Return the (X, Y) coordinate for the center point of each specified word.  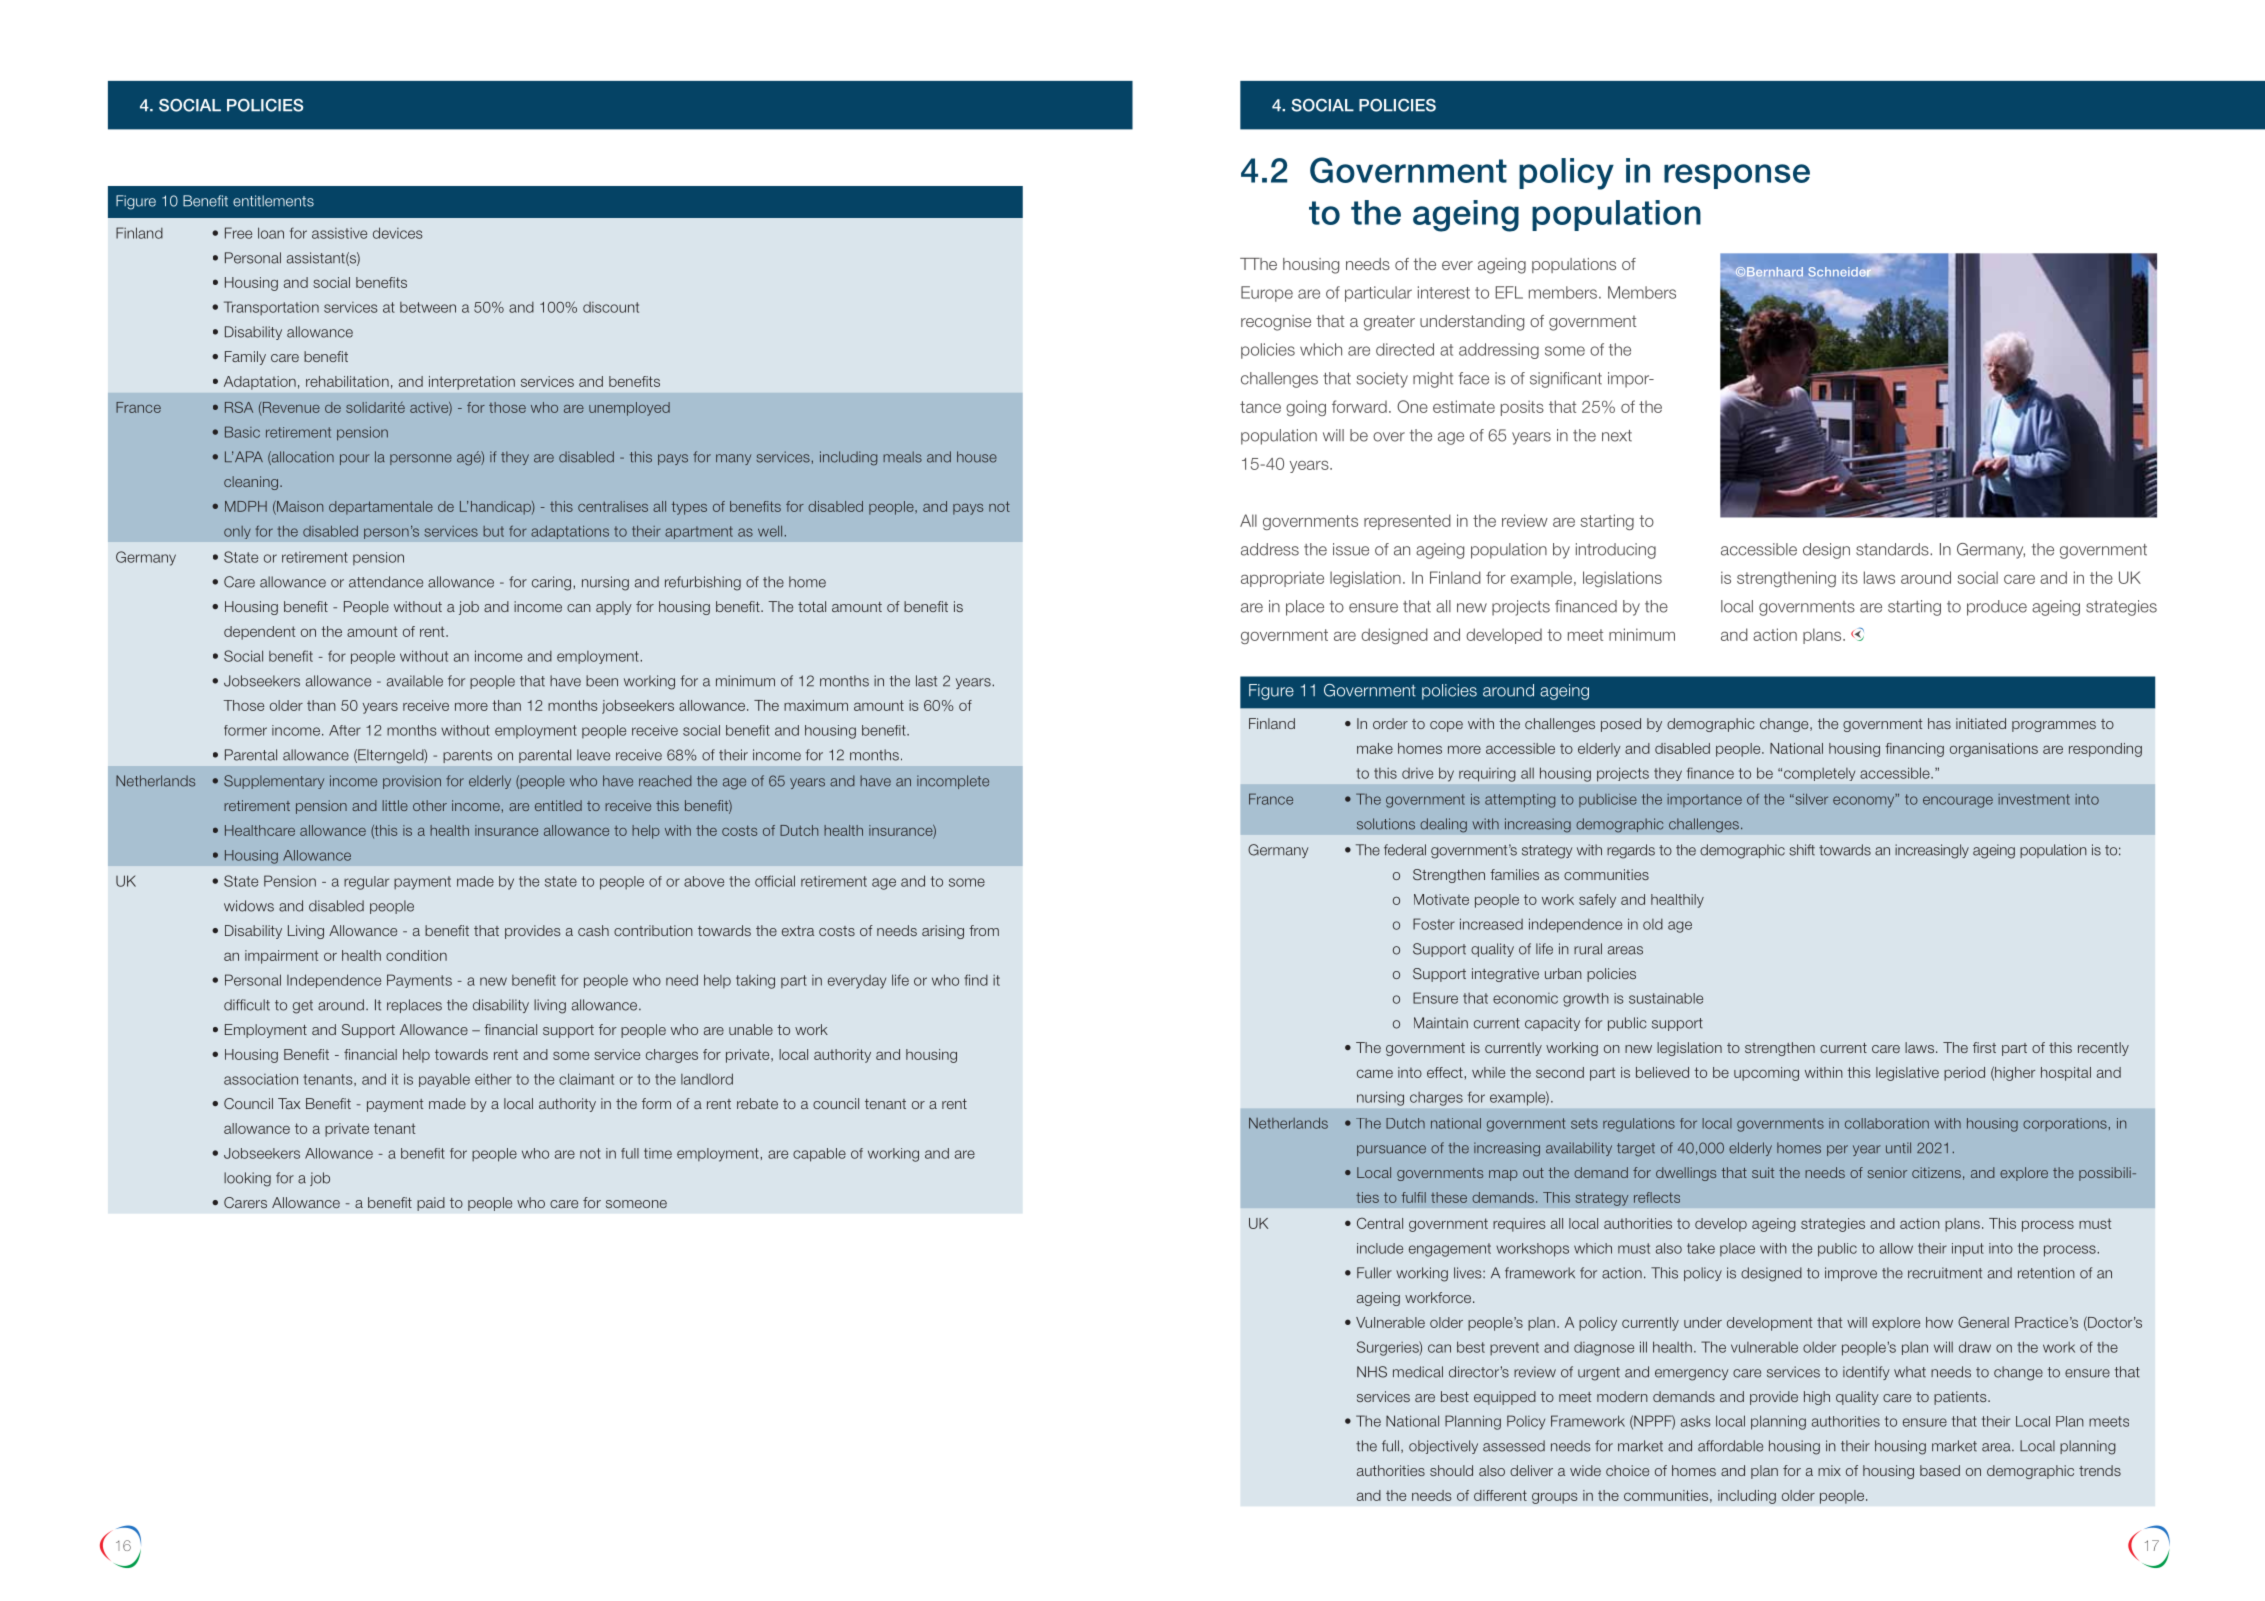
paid (431, 1204)
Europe (1267, 294)
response (1737, 176)
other (430, 805)
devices (398, 233)
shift (1802, 850)
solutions (1386, 824)
